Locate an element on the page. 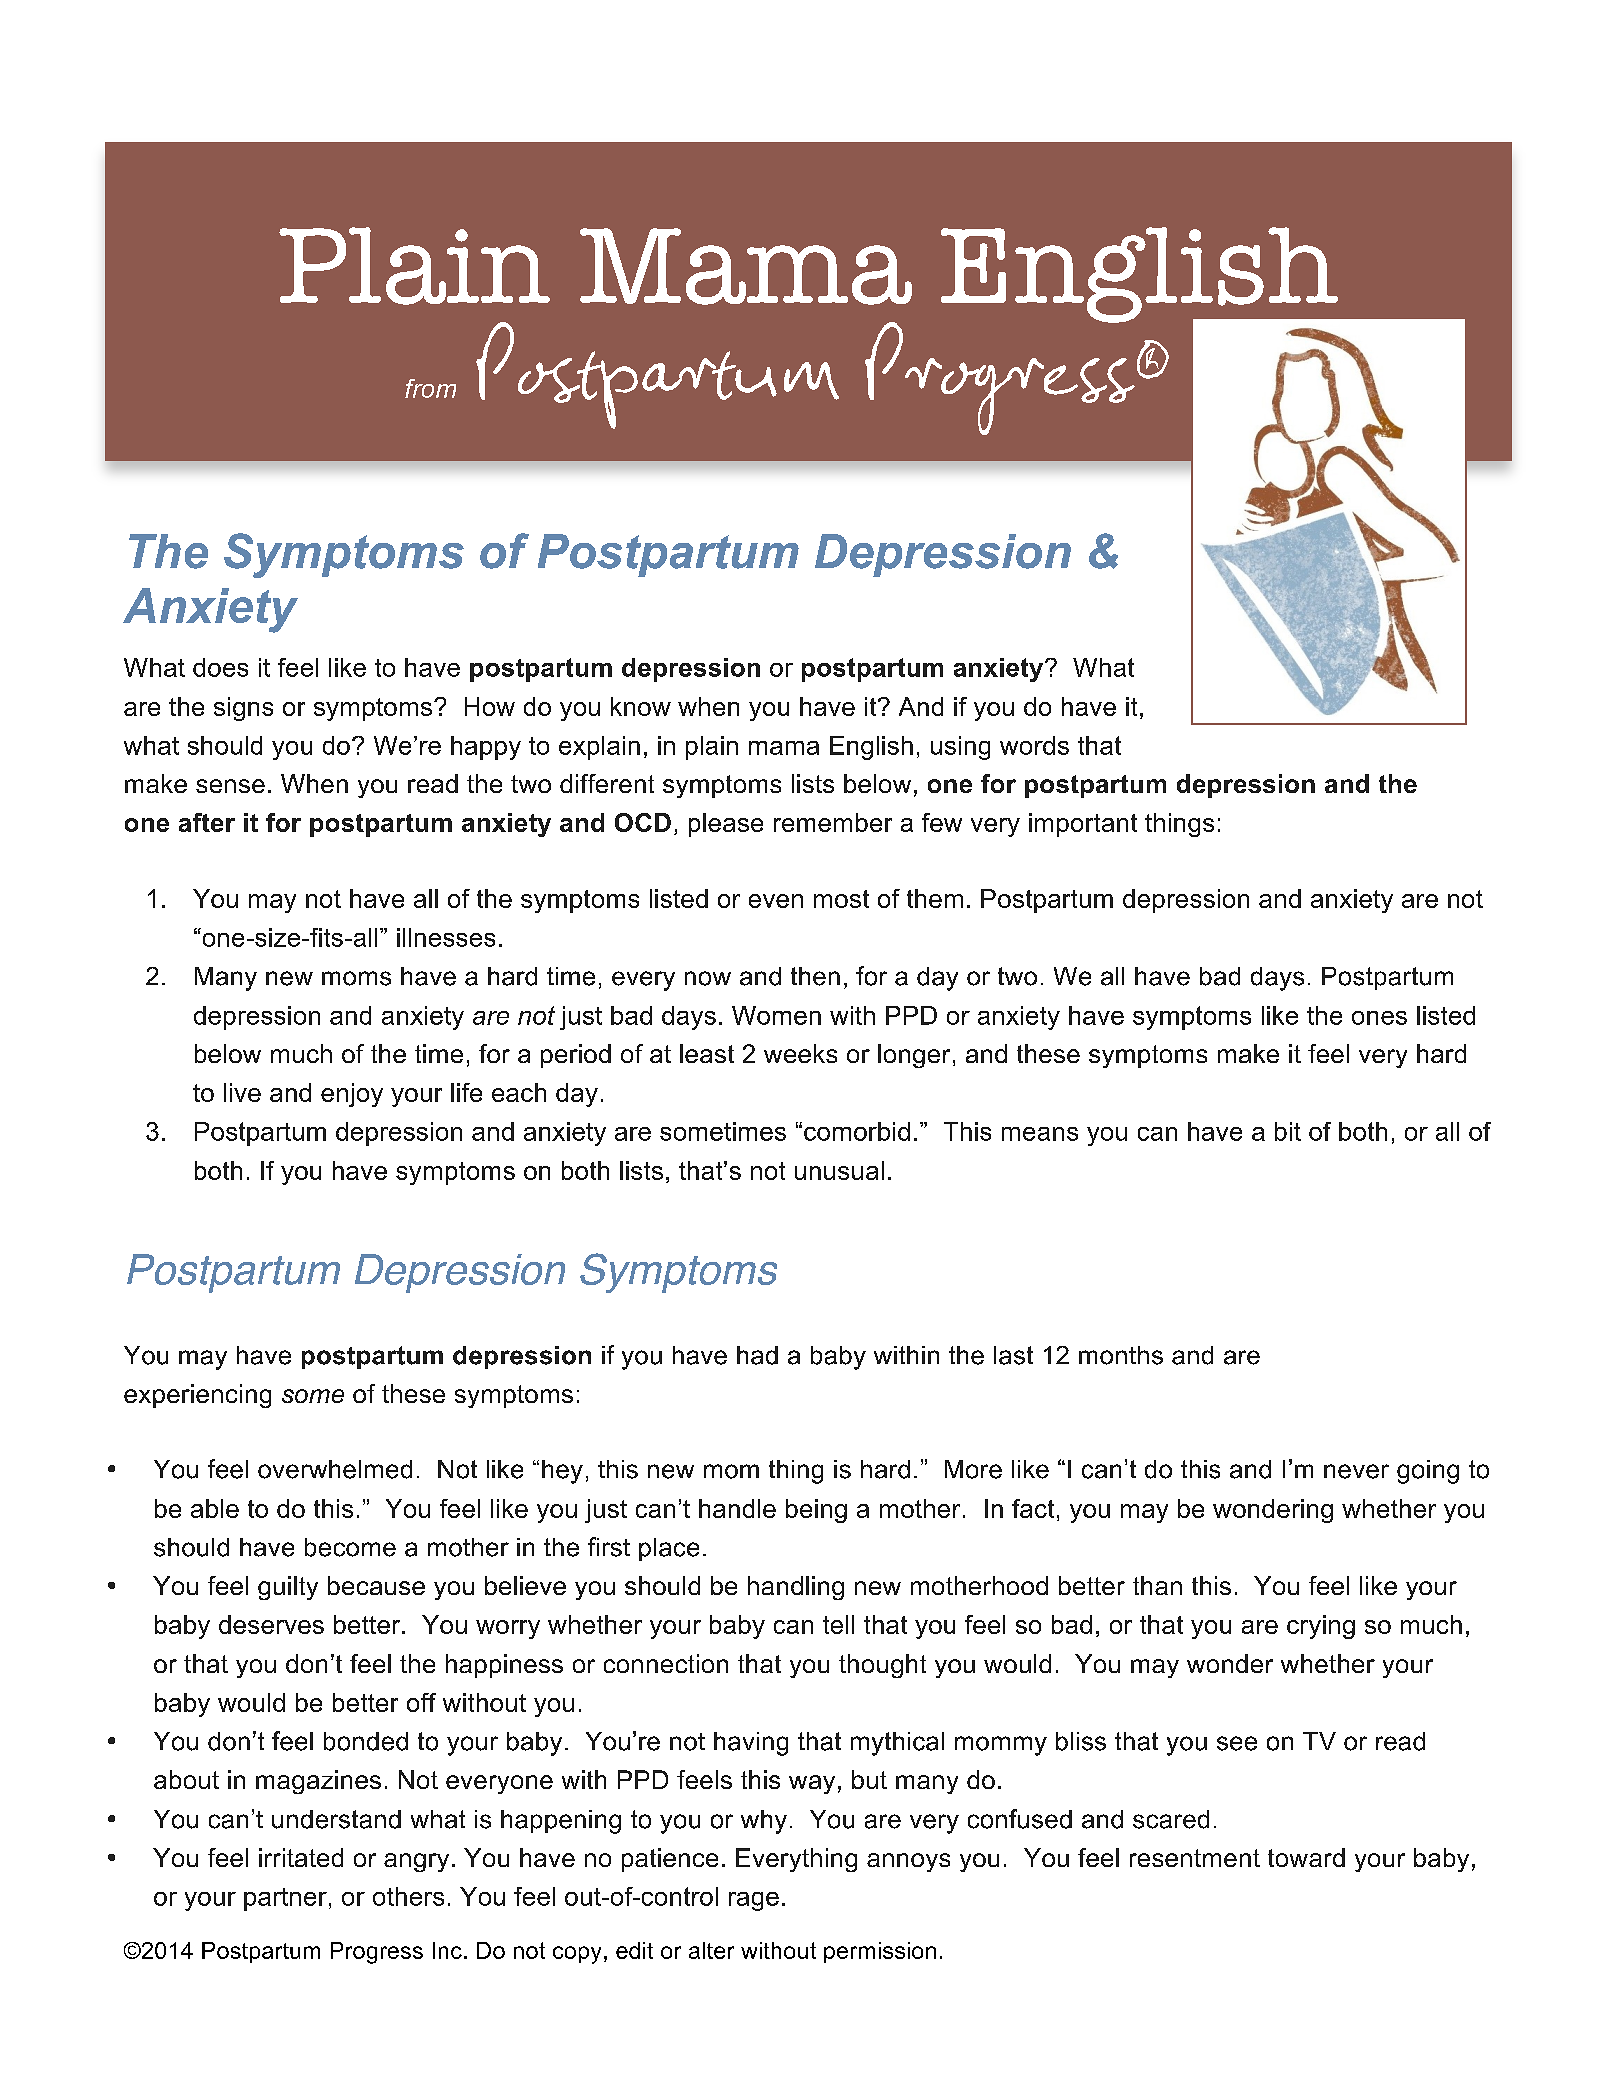 The width and height of the document is (1616, 2092). become is located at coordinates (350, 1547).
